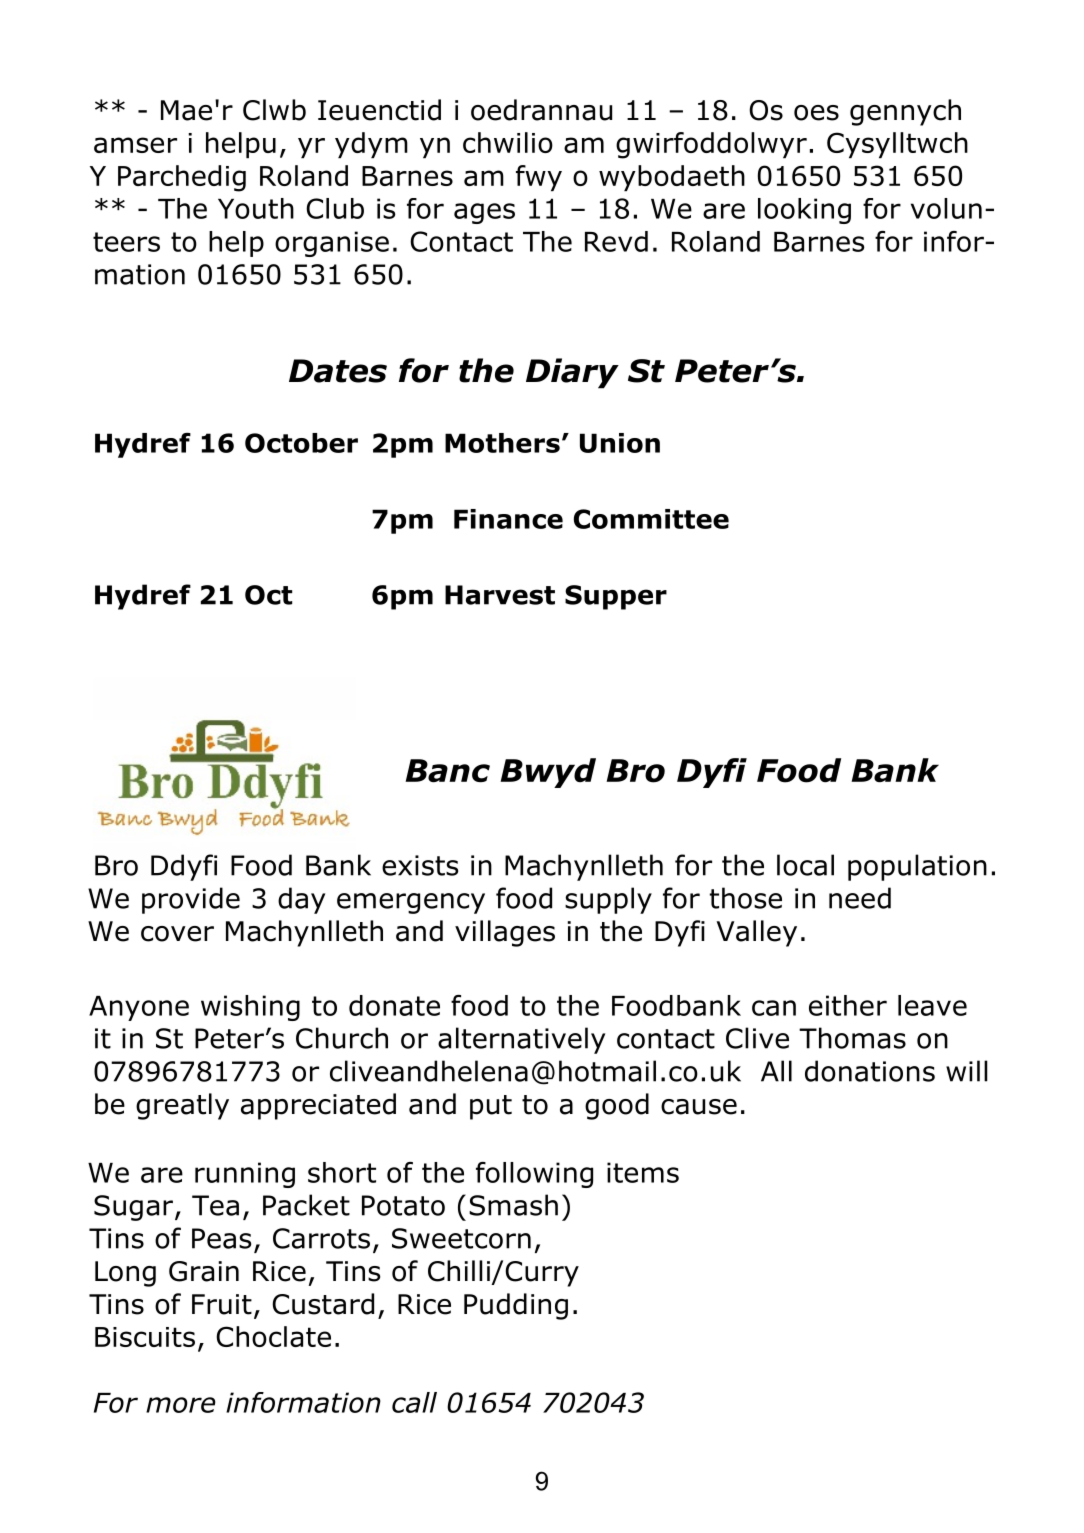  Describe the element at coordinates (616, 597) in the screenshot. I see `Supper` at that location.
